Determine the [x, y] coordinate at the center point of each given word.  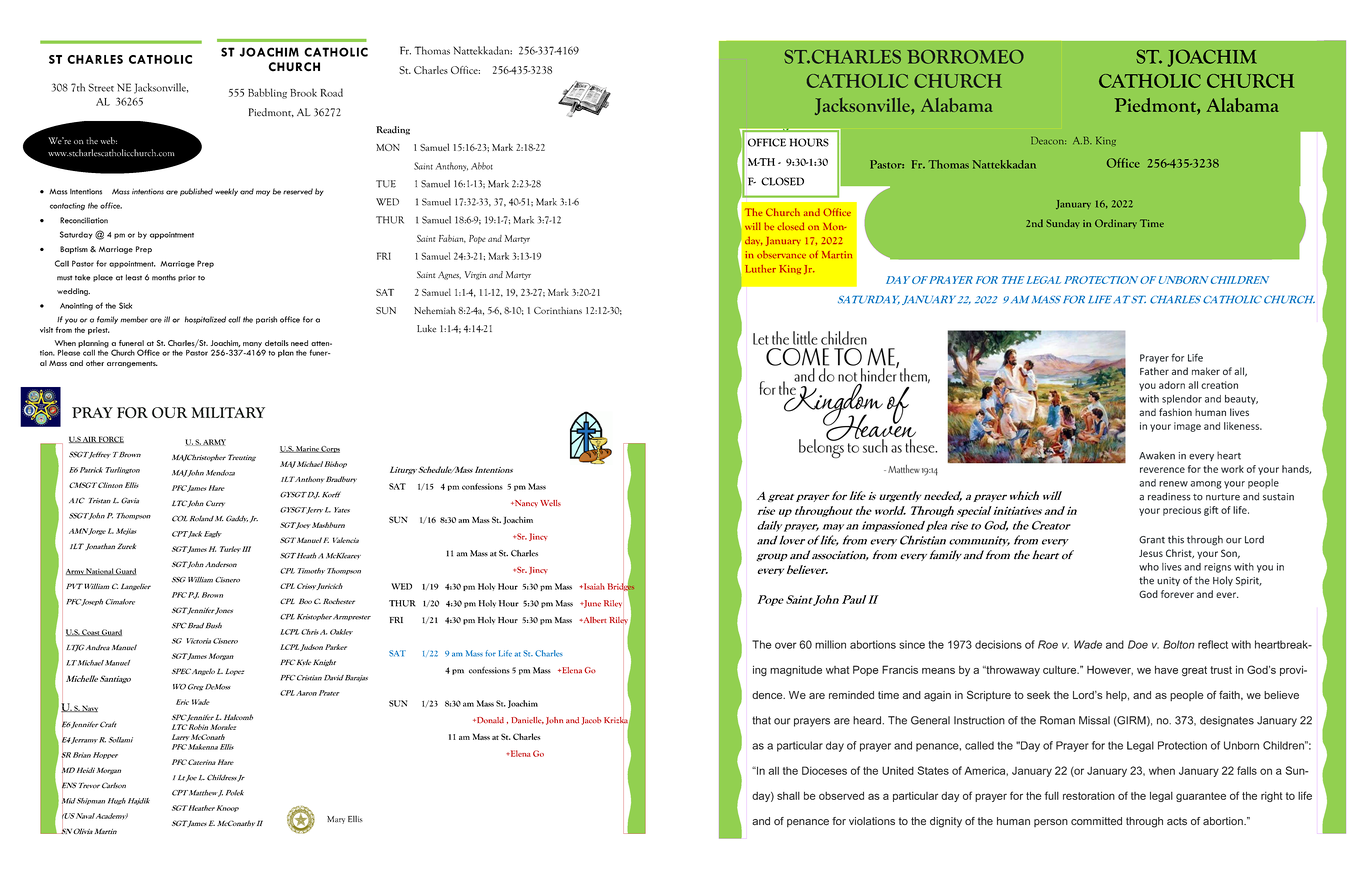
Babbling [267, 93]
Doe [1138, 644]
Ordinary [1116, 223]
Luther [760, 269]
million [830, 644]
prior [187, 278]
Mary [336, 820]
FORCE [110, 439]
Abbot [482, 166]
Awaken [1157, 455]
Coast [90, 632]
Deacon [1048, 141]
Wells [550, 503]
